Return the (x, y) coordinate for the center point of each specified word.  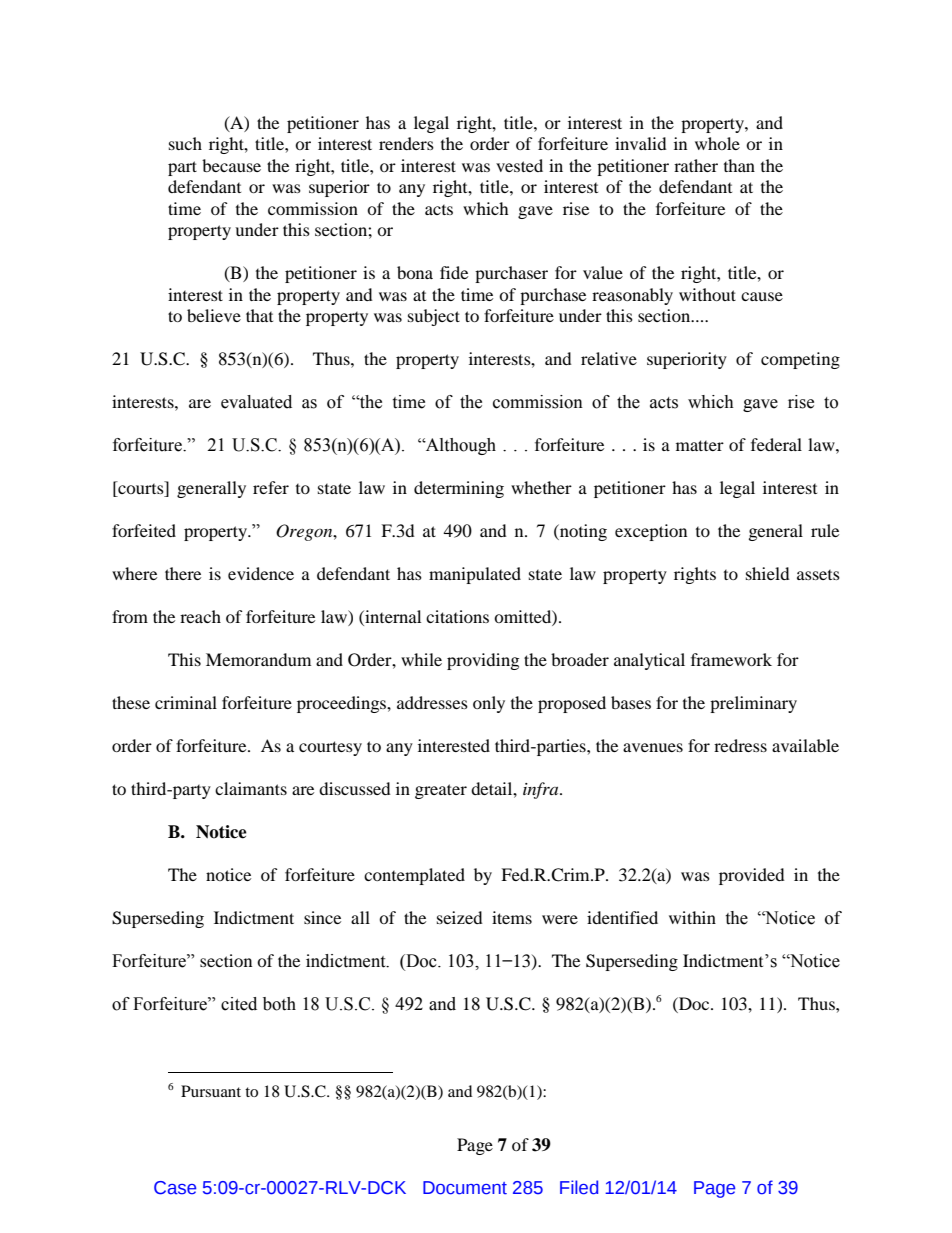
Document (465, 1188)
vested (519, 165)
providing (483, 661)
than (739, 165)
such (185, 143)
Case (175, 1188)
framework (731, 659)
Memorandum (258, 659)
